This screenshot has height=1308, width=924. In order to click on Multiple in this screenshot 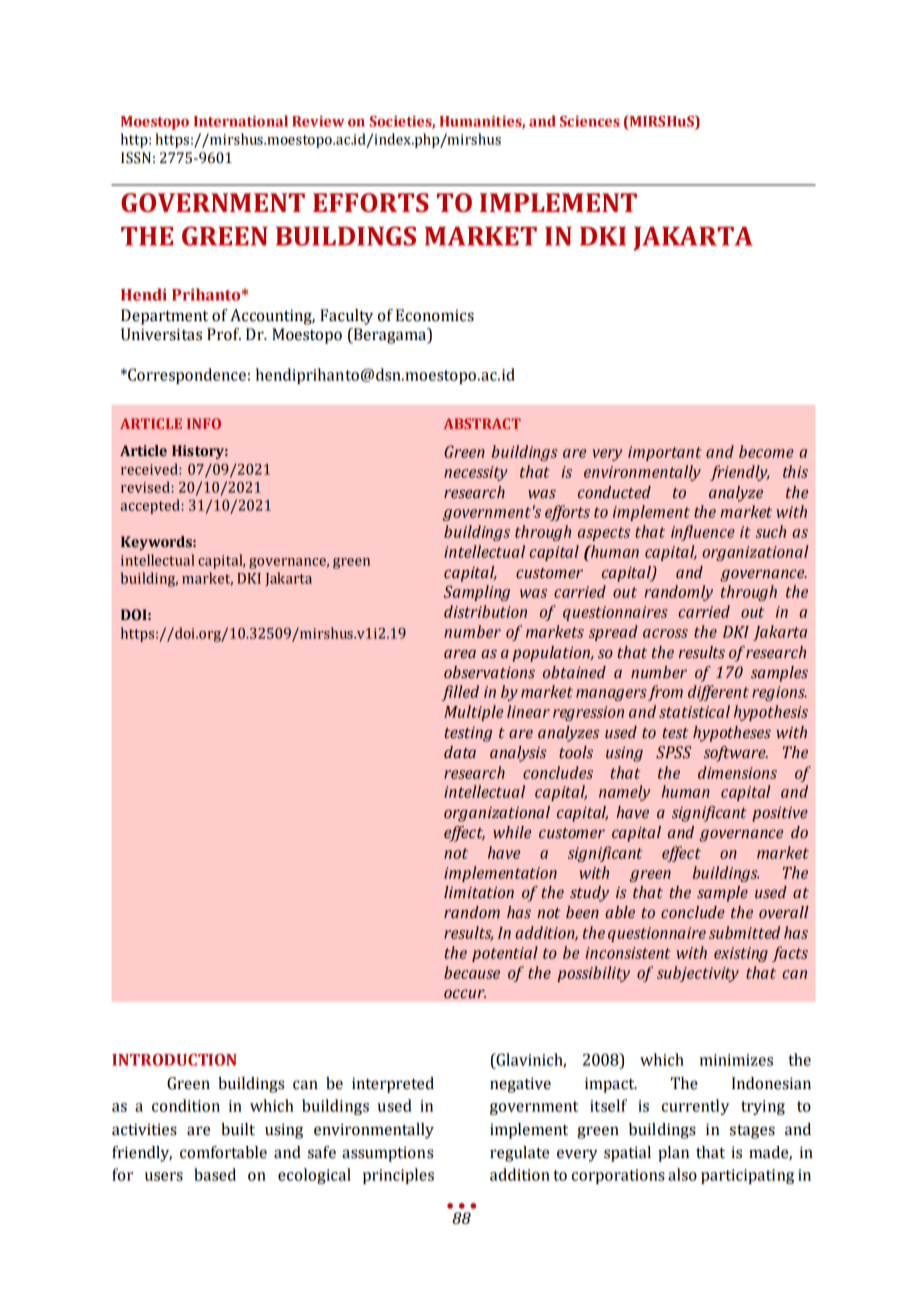, I will do `click(473, 713)`.
